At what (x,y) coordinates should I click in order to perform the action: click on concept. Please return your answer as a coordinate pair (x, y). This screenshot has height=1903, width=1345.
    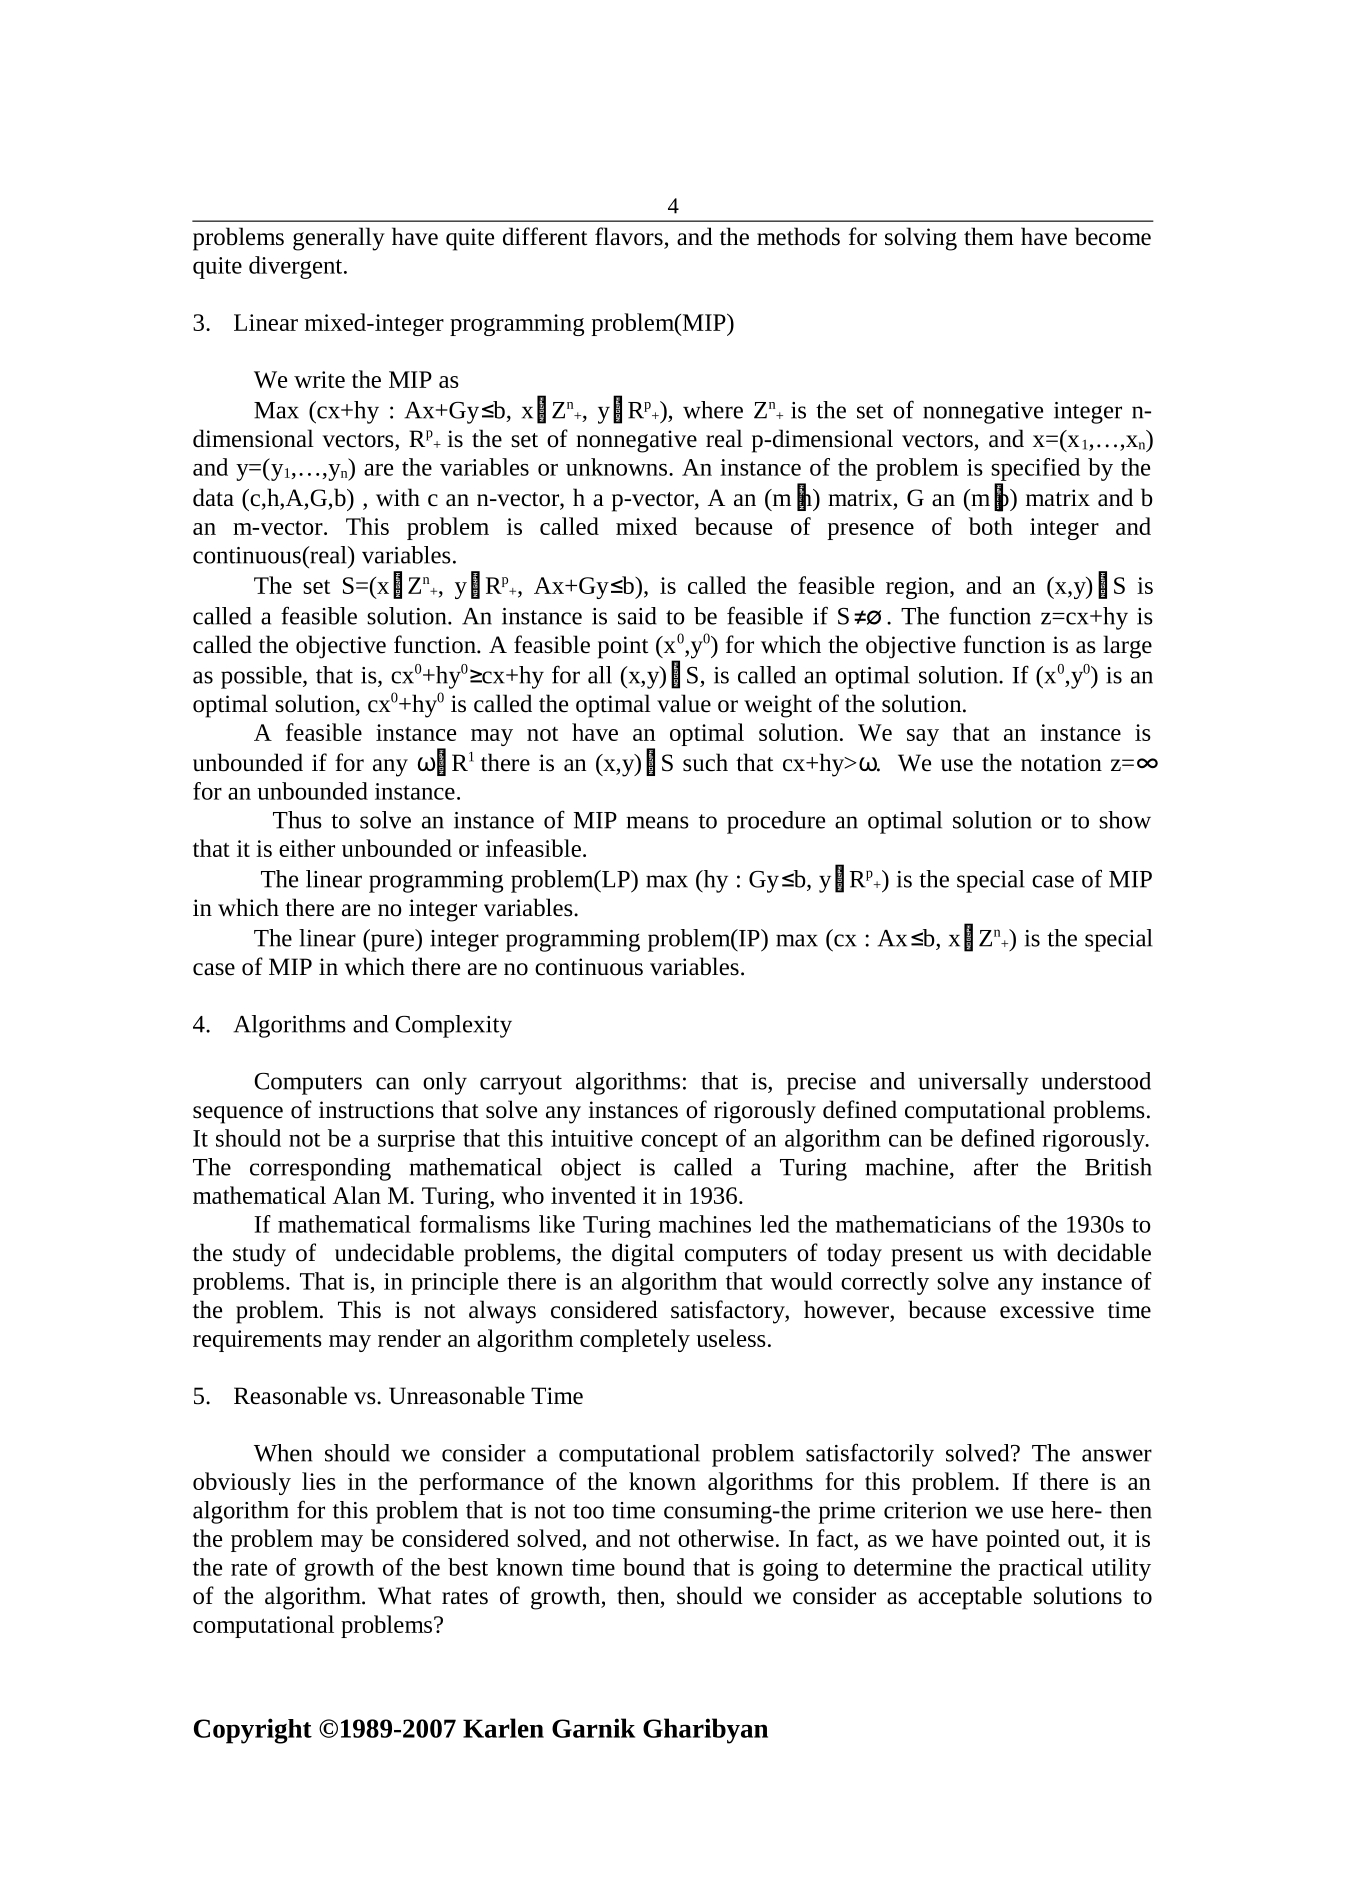
    Looking at the image, I should click on (679, 1142).
